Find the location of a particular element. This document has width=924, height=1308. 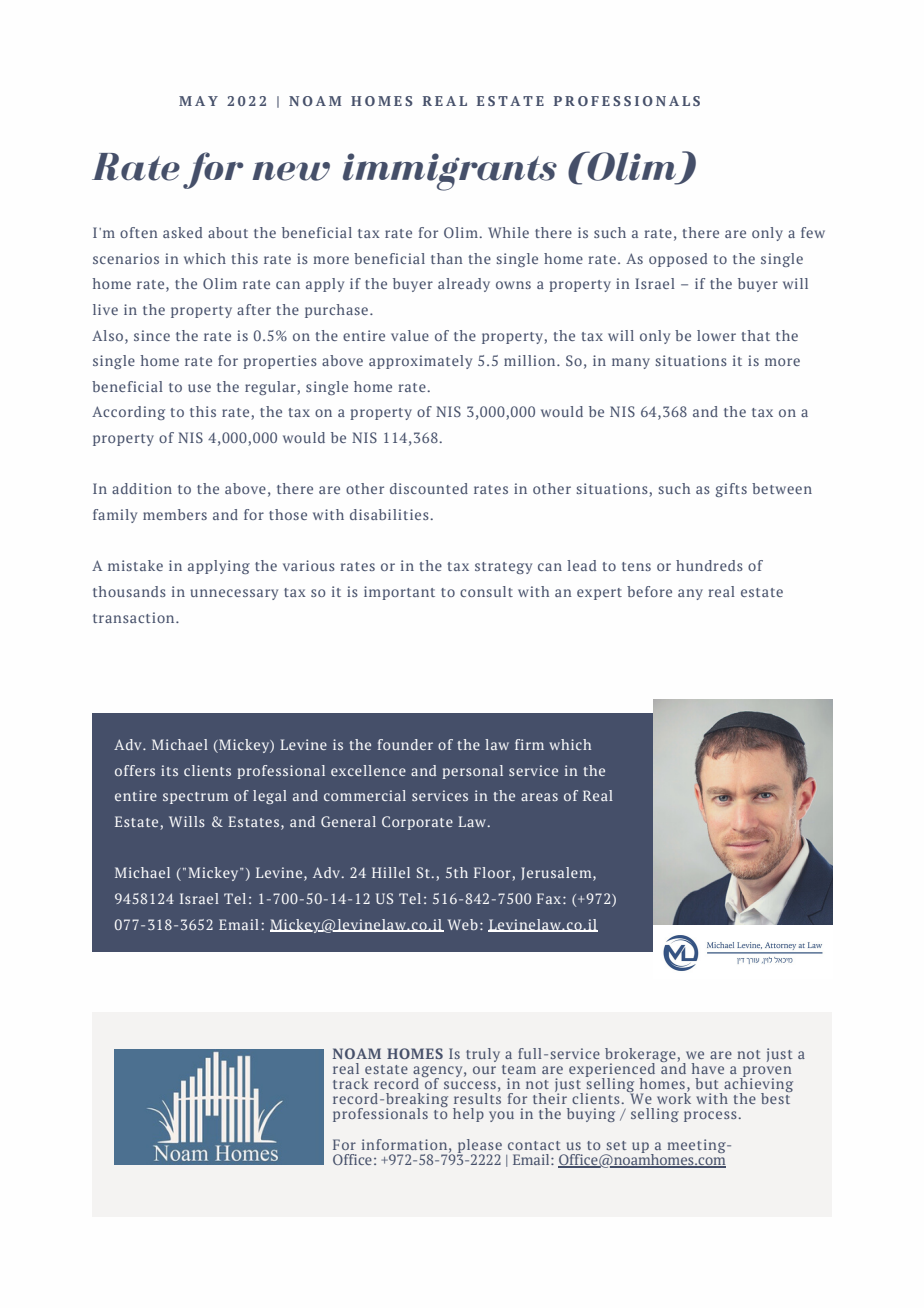

mistake is located at coordinates (135, 565).
